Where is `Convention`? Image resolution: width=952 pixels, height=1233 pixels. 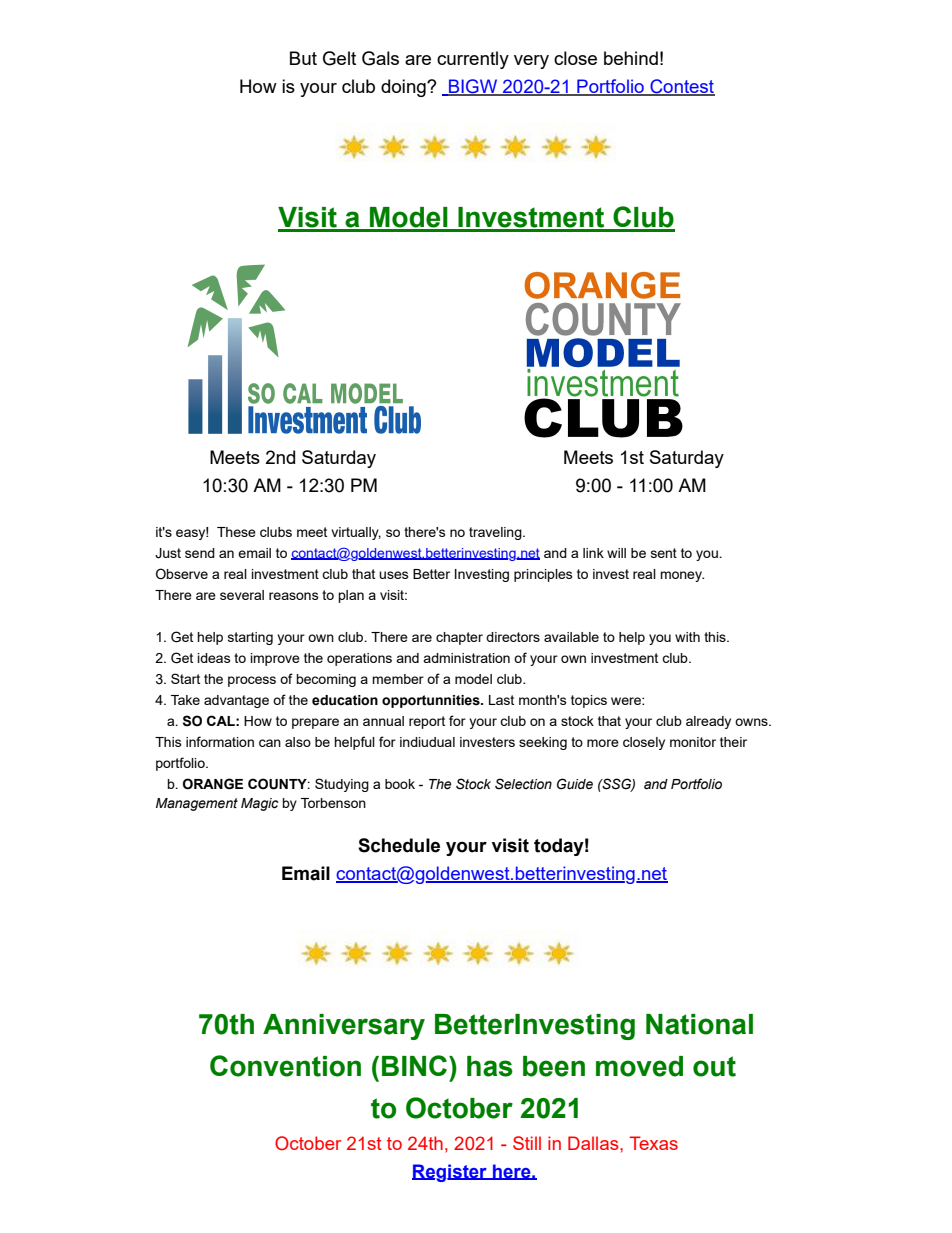 Convention is located at coordinates (285, 1066).
